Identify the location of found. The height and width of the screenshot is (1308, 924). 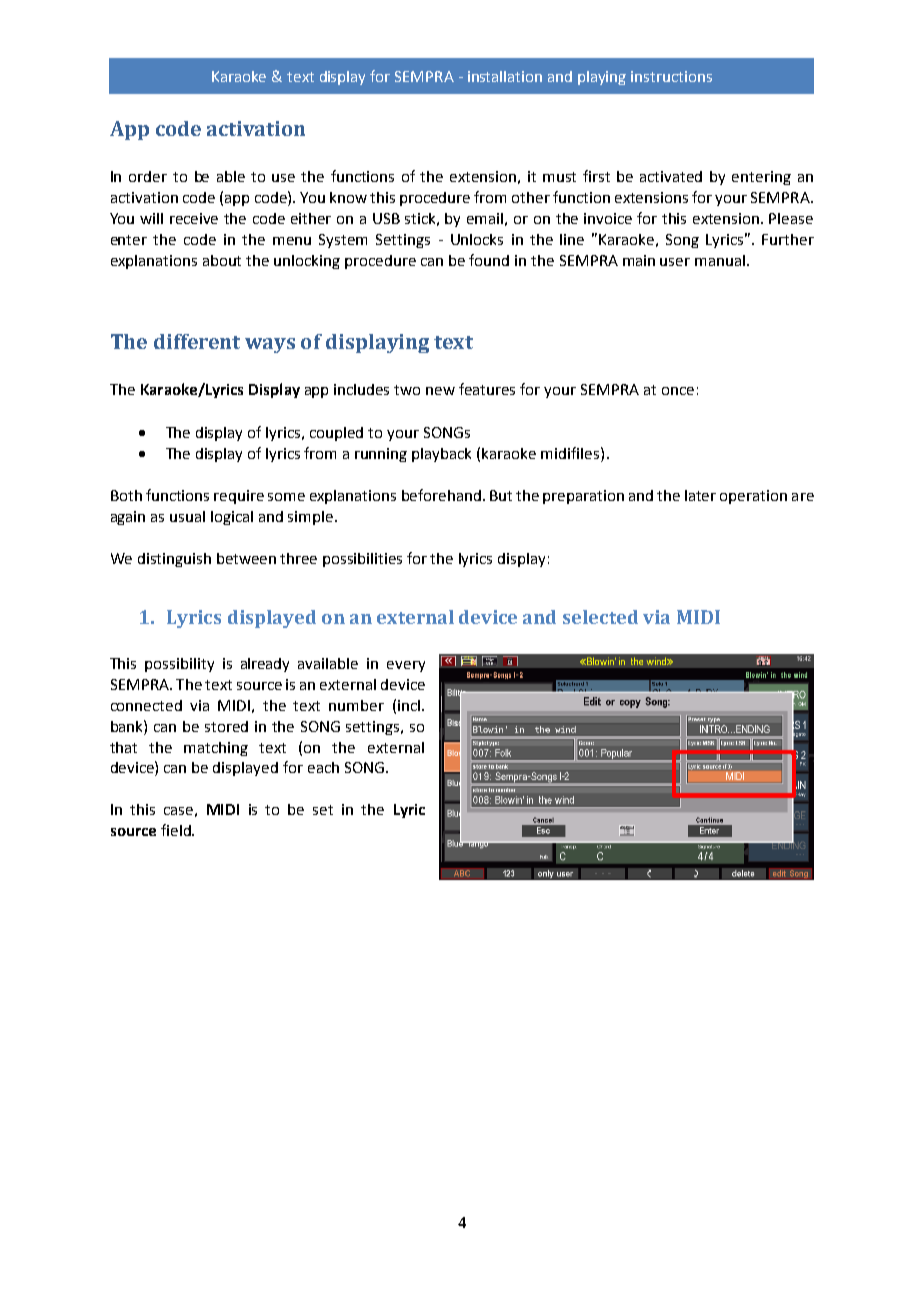
(489, 260).
